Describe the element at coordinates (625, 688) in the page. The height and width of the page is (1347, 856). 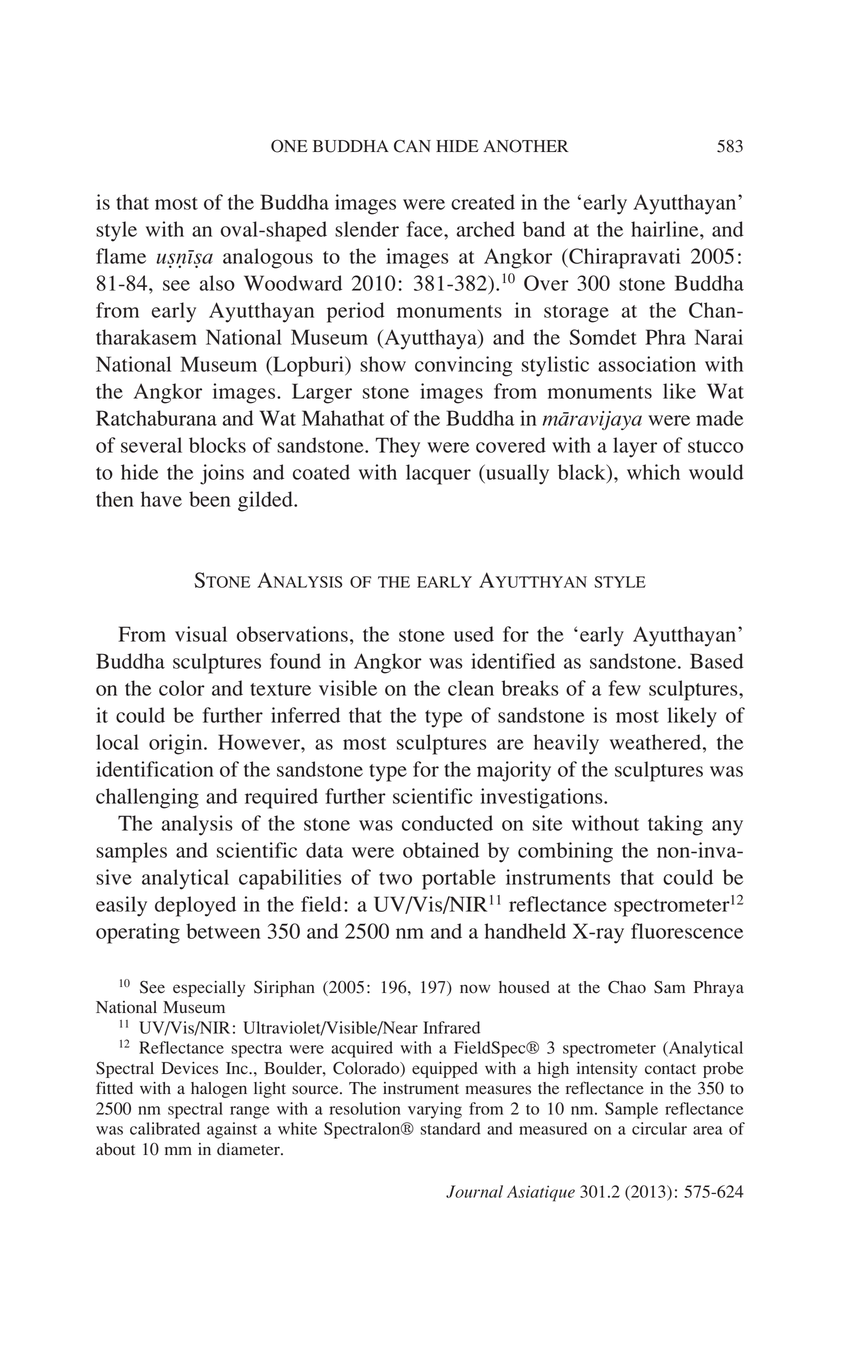
I see `few` at that location.
